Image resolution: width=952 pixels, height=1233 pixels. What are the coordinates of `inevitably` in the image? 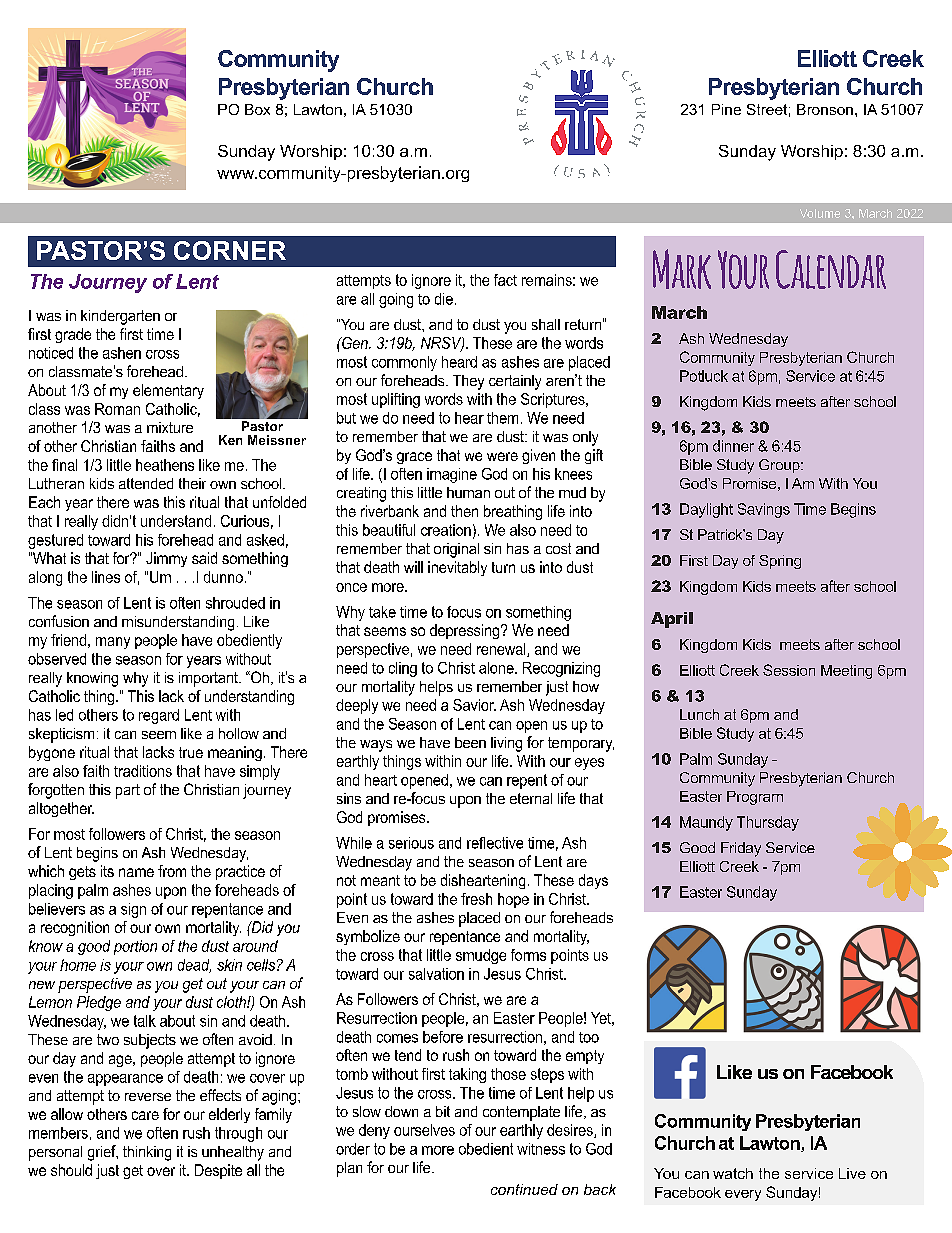 It's located at (457, 568).
